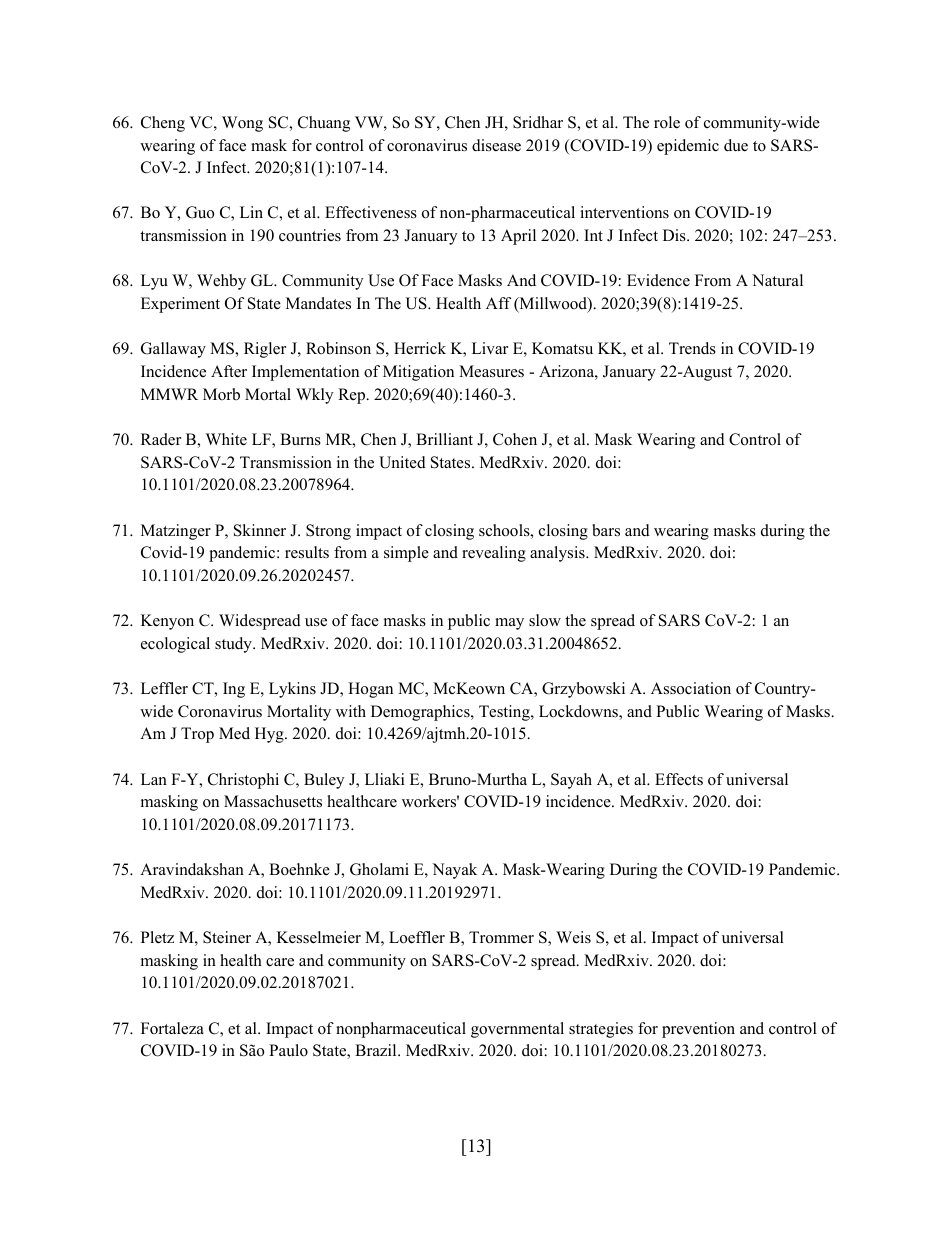 This screenshot has height=1233, width=952. I want to click on Wong, so click(242, 124).
